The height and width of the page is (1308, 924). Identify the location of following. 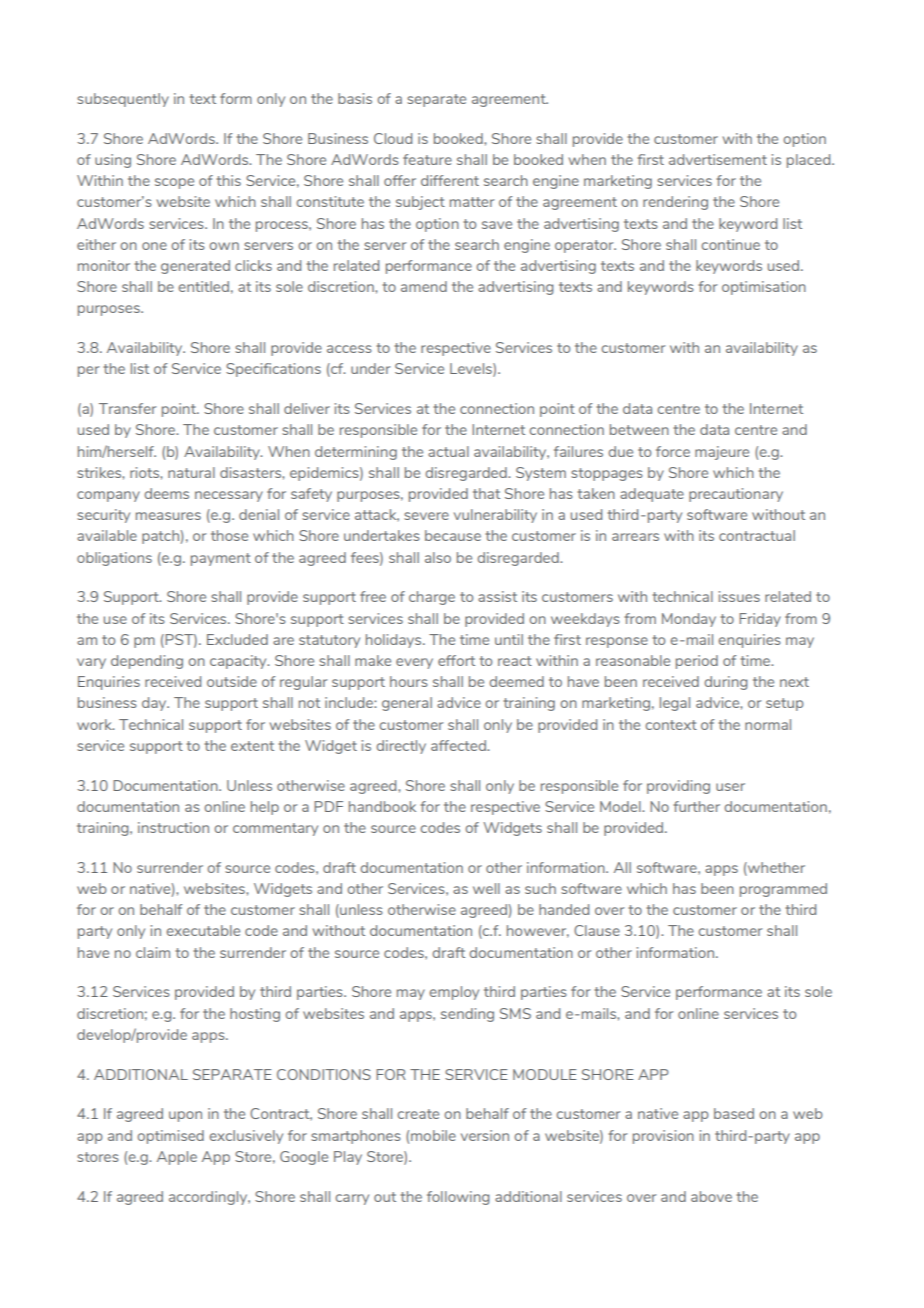
(458, 1198).
